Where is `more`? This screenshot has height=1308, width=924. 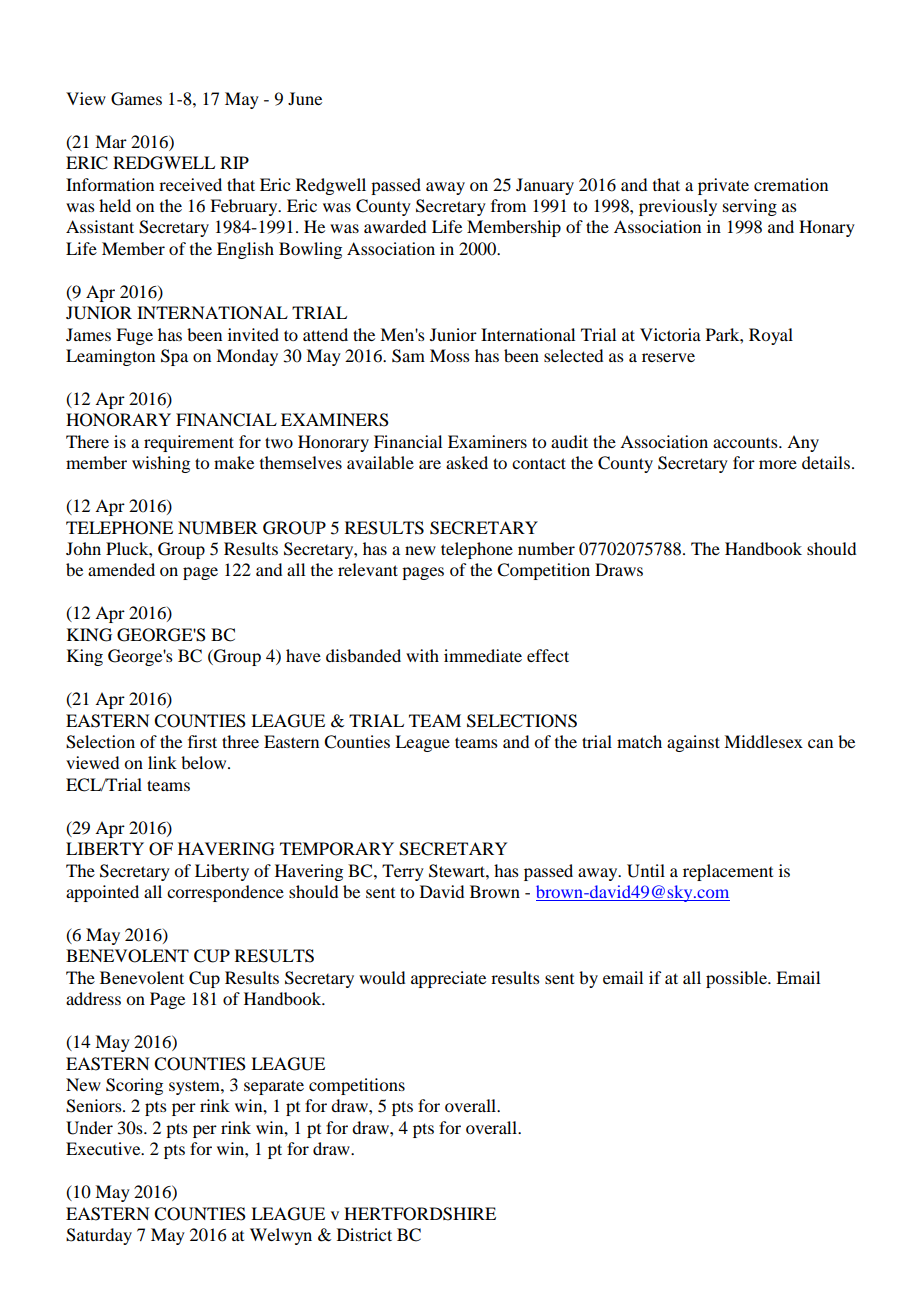
more is located at coordinates (778, 464).
